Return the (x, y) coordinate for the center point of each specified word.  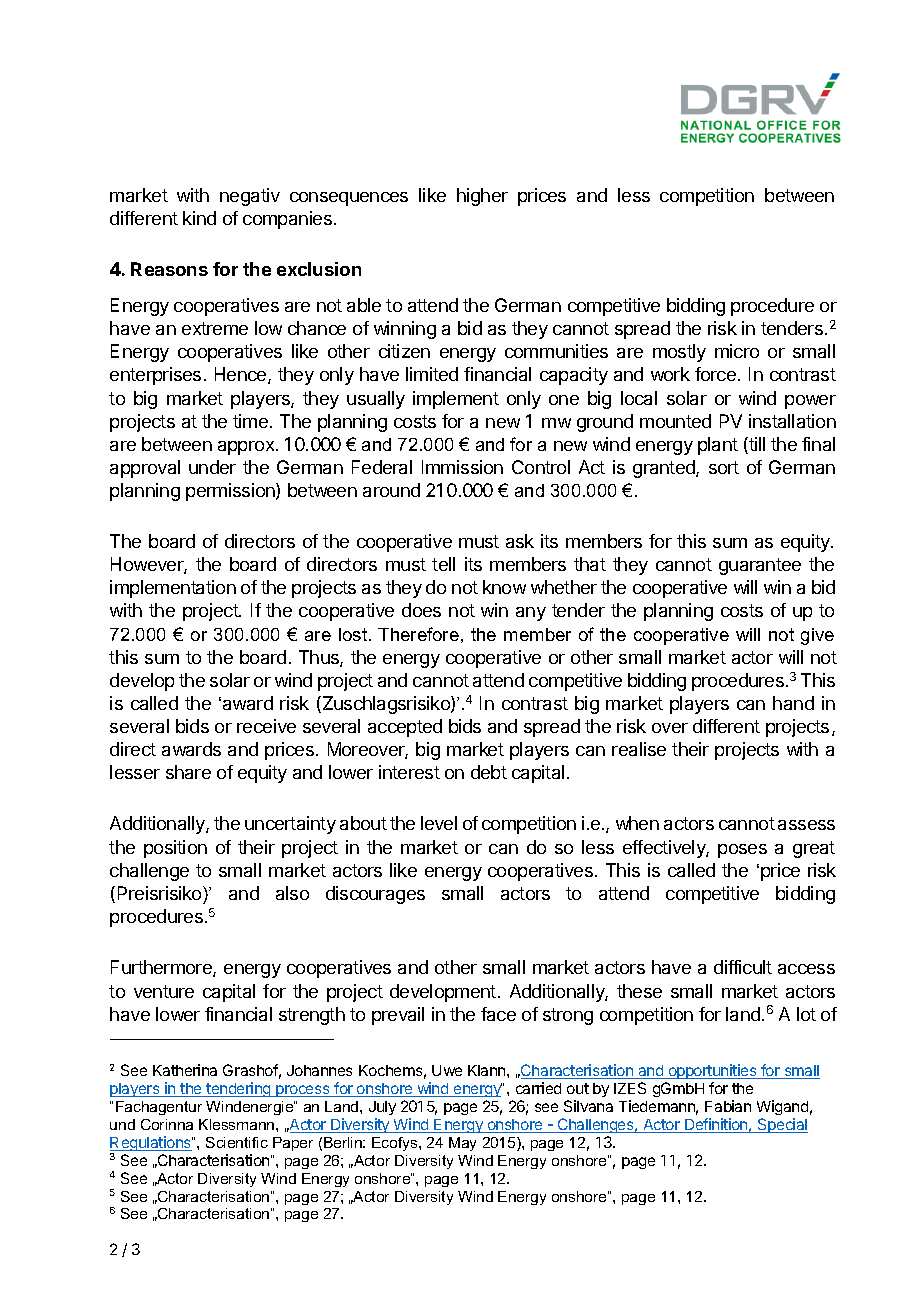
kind (199, 218)
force (715, 374)
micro (737, 351)
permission (231, 492)
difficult (743, 967)
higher (482, 197)
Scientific (237, 1142)
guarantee (760, 566)
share (188, 772)
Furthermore (162, 968)
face (498, 1014)
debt (489, 772)
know (504, 587)
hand (793, 703)
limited (432, 374)
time (250, 421)
